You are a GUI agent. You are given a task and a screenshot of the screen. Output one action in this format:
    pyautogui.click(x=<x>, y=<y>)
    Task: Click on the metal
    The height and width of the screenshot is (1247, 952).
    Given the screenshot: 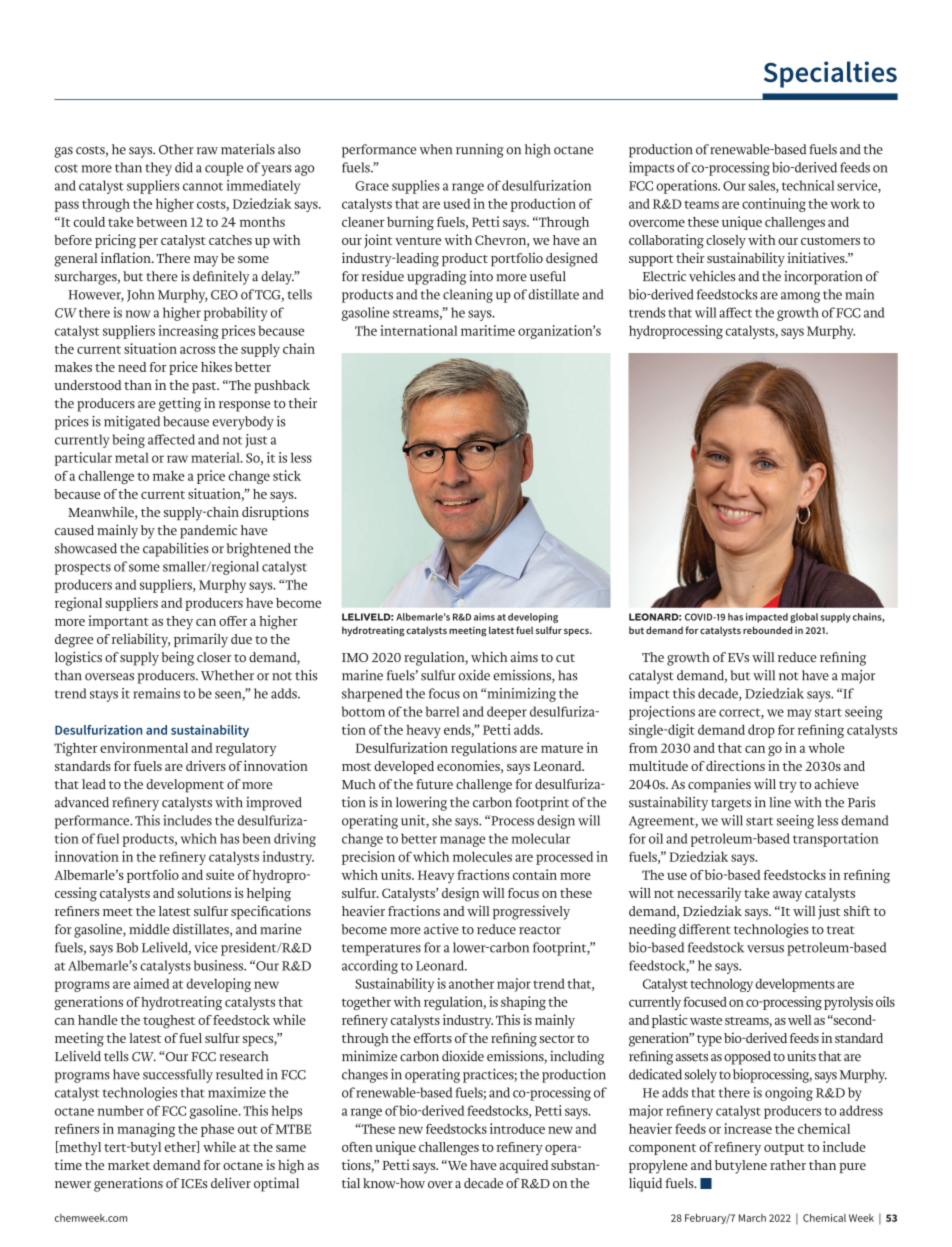 What is the action you would take?
    pyautogui.click(x=132, y=457)
